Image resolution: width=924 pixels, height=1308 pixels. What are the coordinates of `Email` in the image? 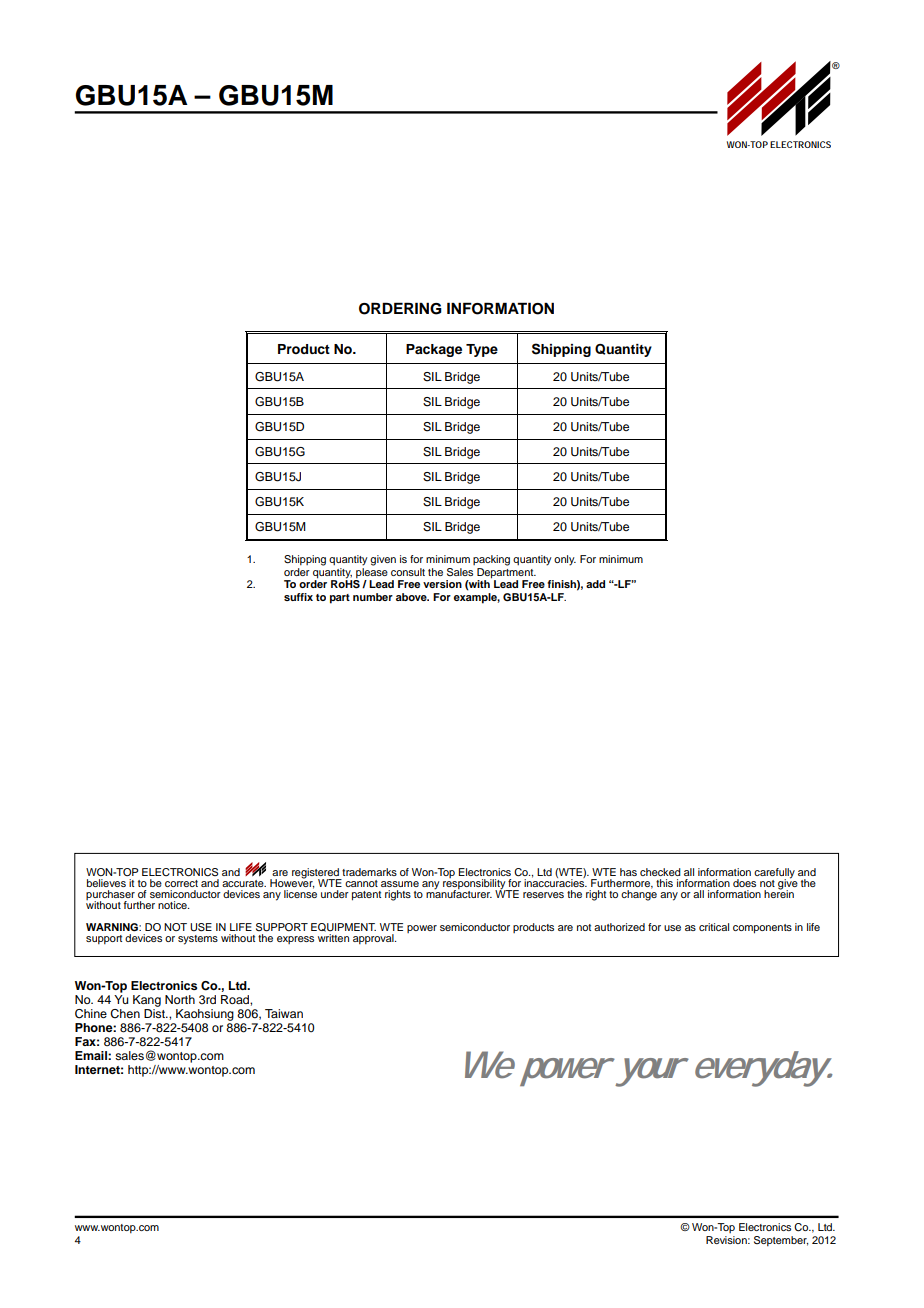 It's located at (92, 1055).
